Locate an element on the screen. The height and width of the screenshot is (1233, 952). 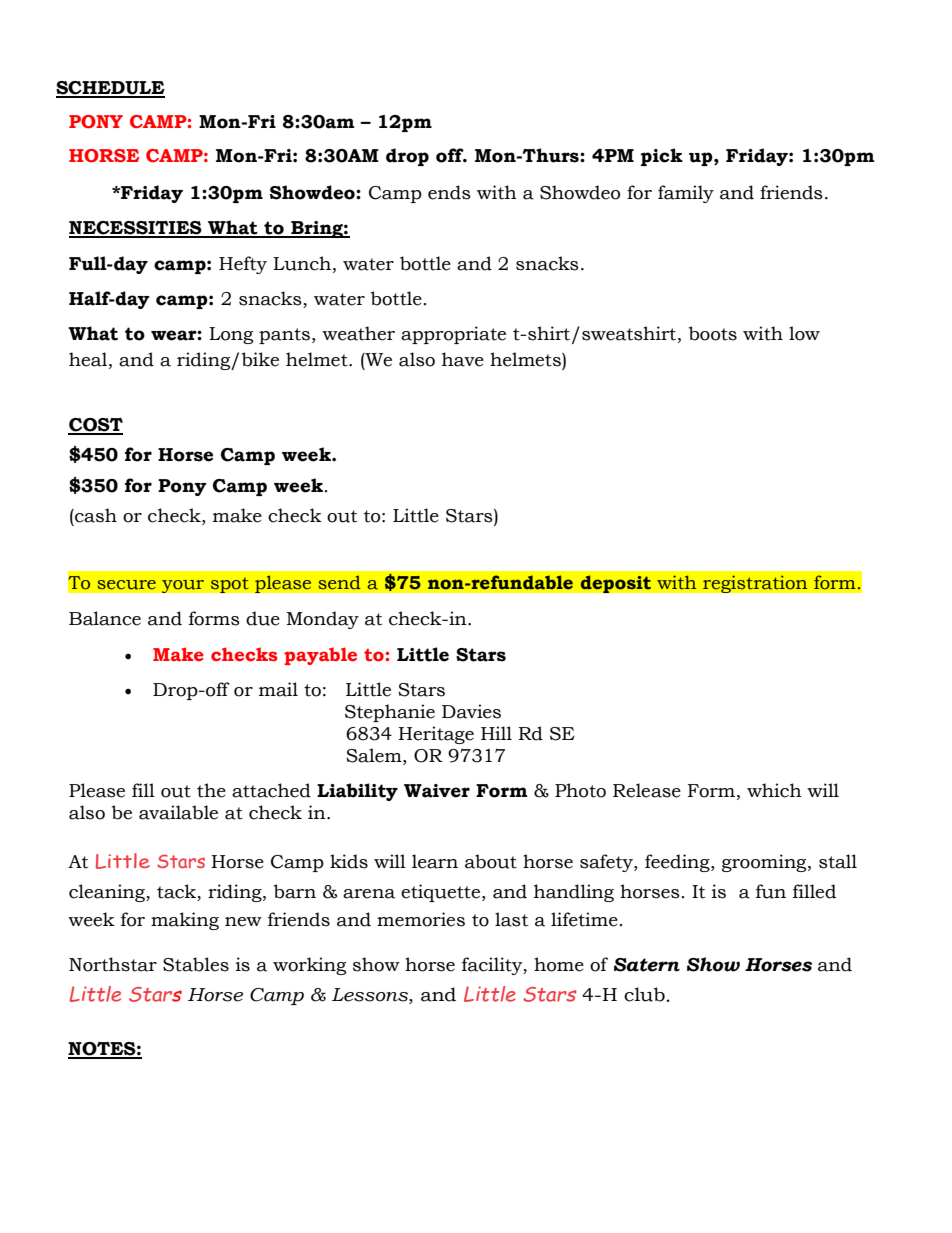
boots is located at coordinates (713, 333).
